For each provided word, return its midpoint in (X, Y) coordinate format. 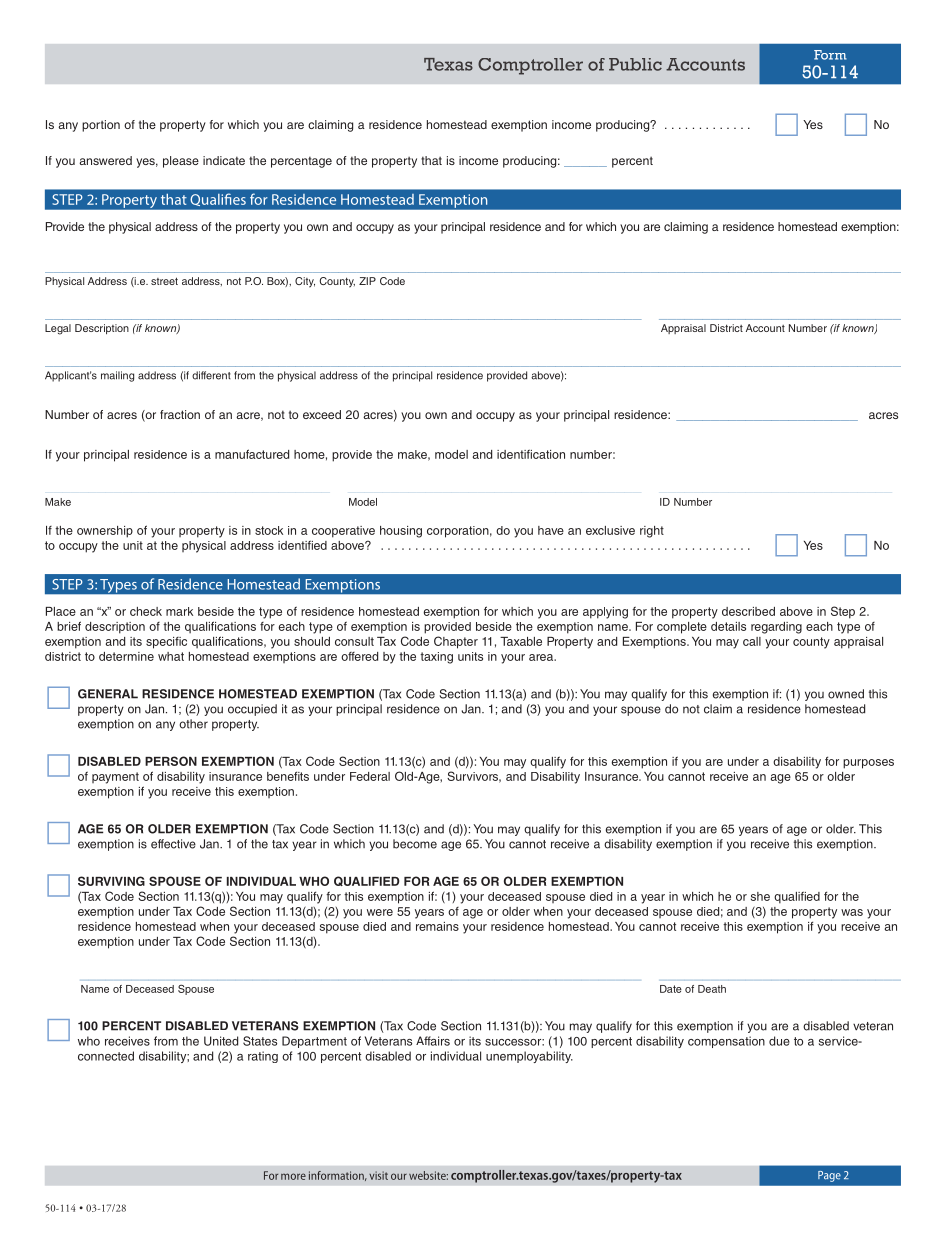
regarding (776, 628)
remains (437, 926)
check (146, 611)
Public (635, 64)
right (652, 532)
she (760, 896)
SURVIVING (111, 881)
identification (531, 454)
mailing (117, 376)
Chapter (456, 642)
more (293, 1176)
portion (101, 126)
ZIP (367, 281)
